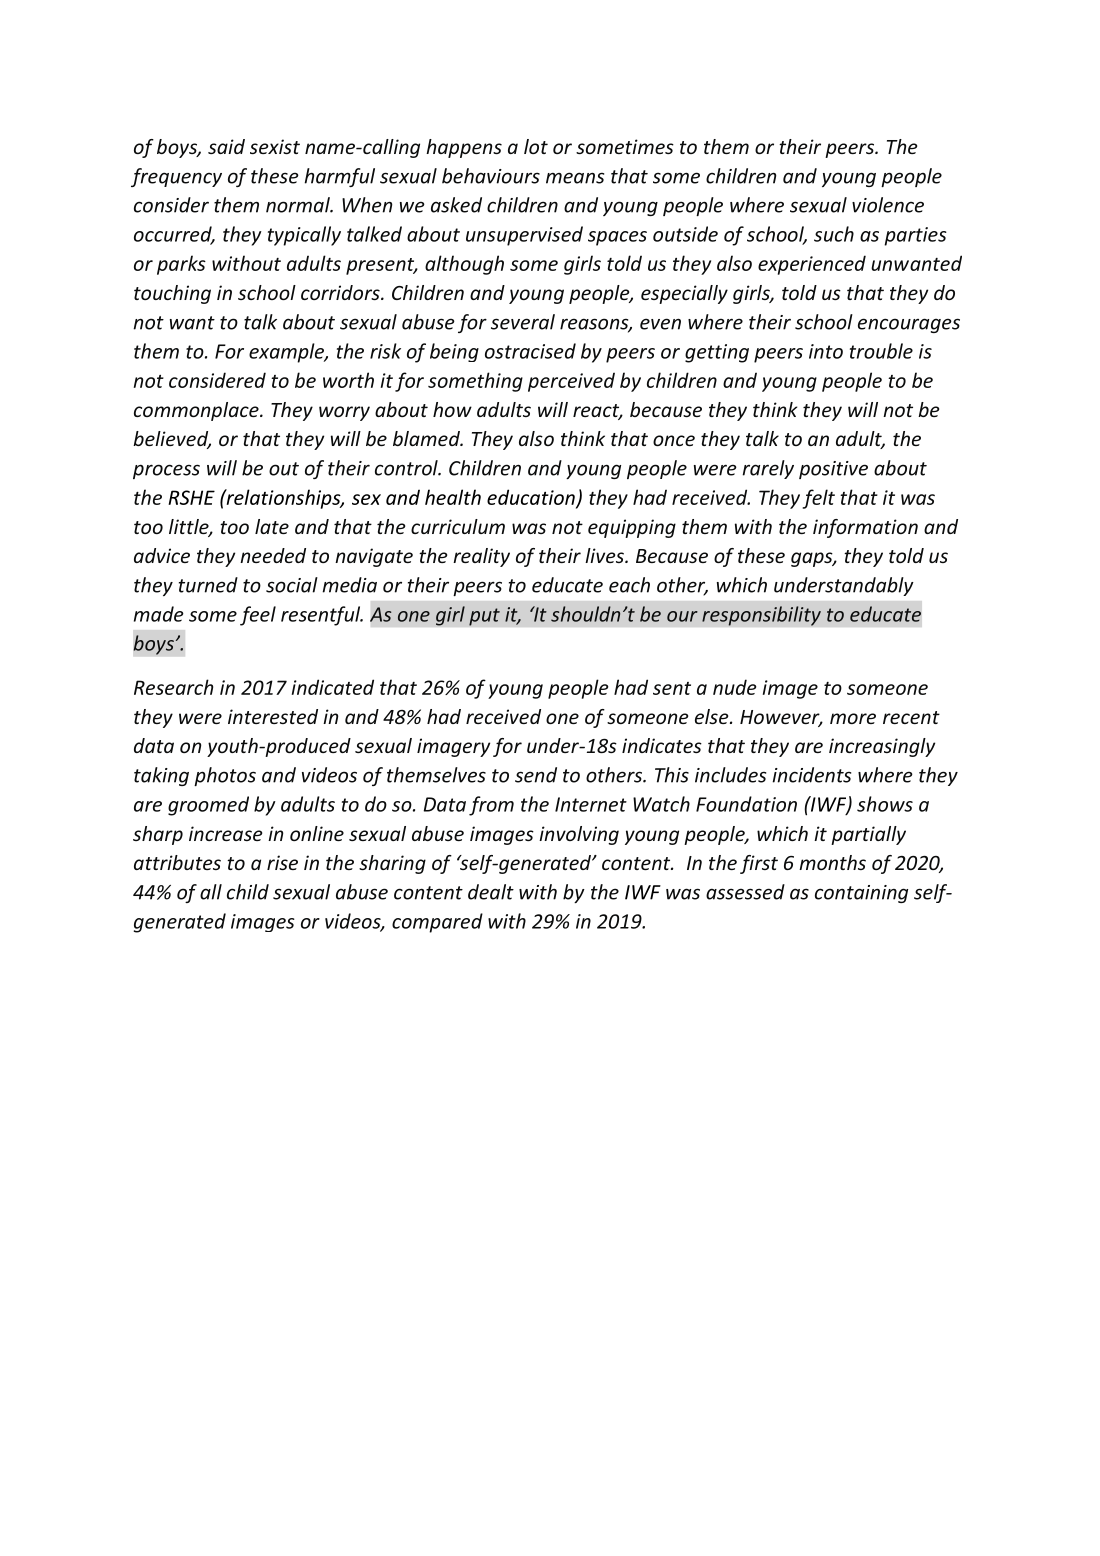 The image size is (1100, 1556). I want to click on touching, so click(172, 294).
